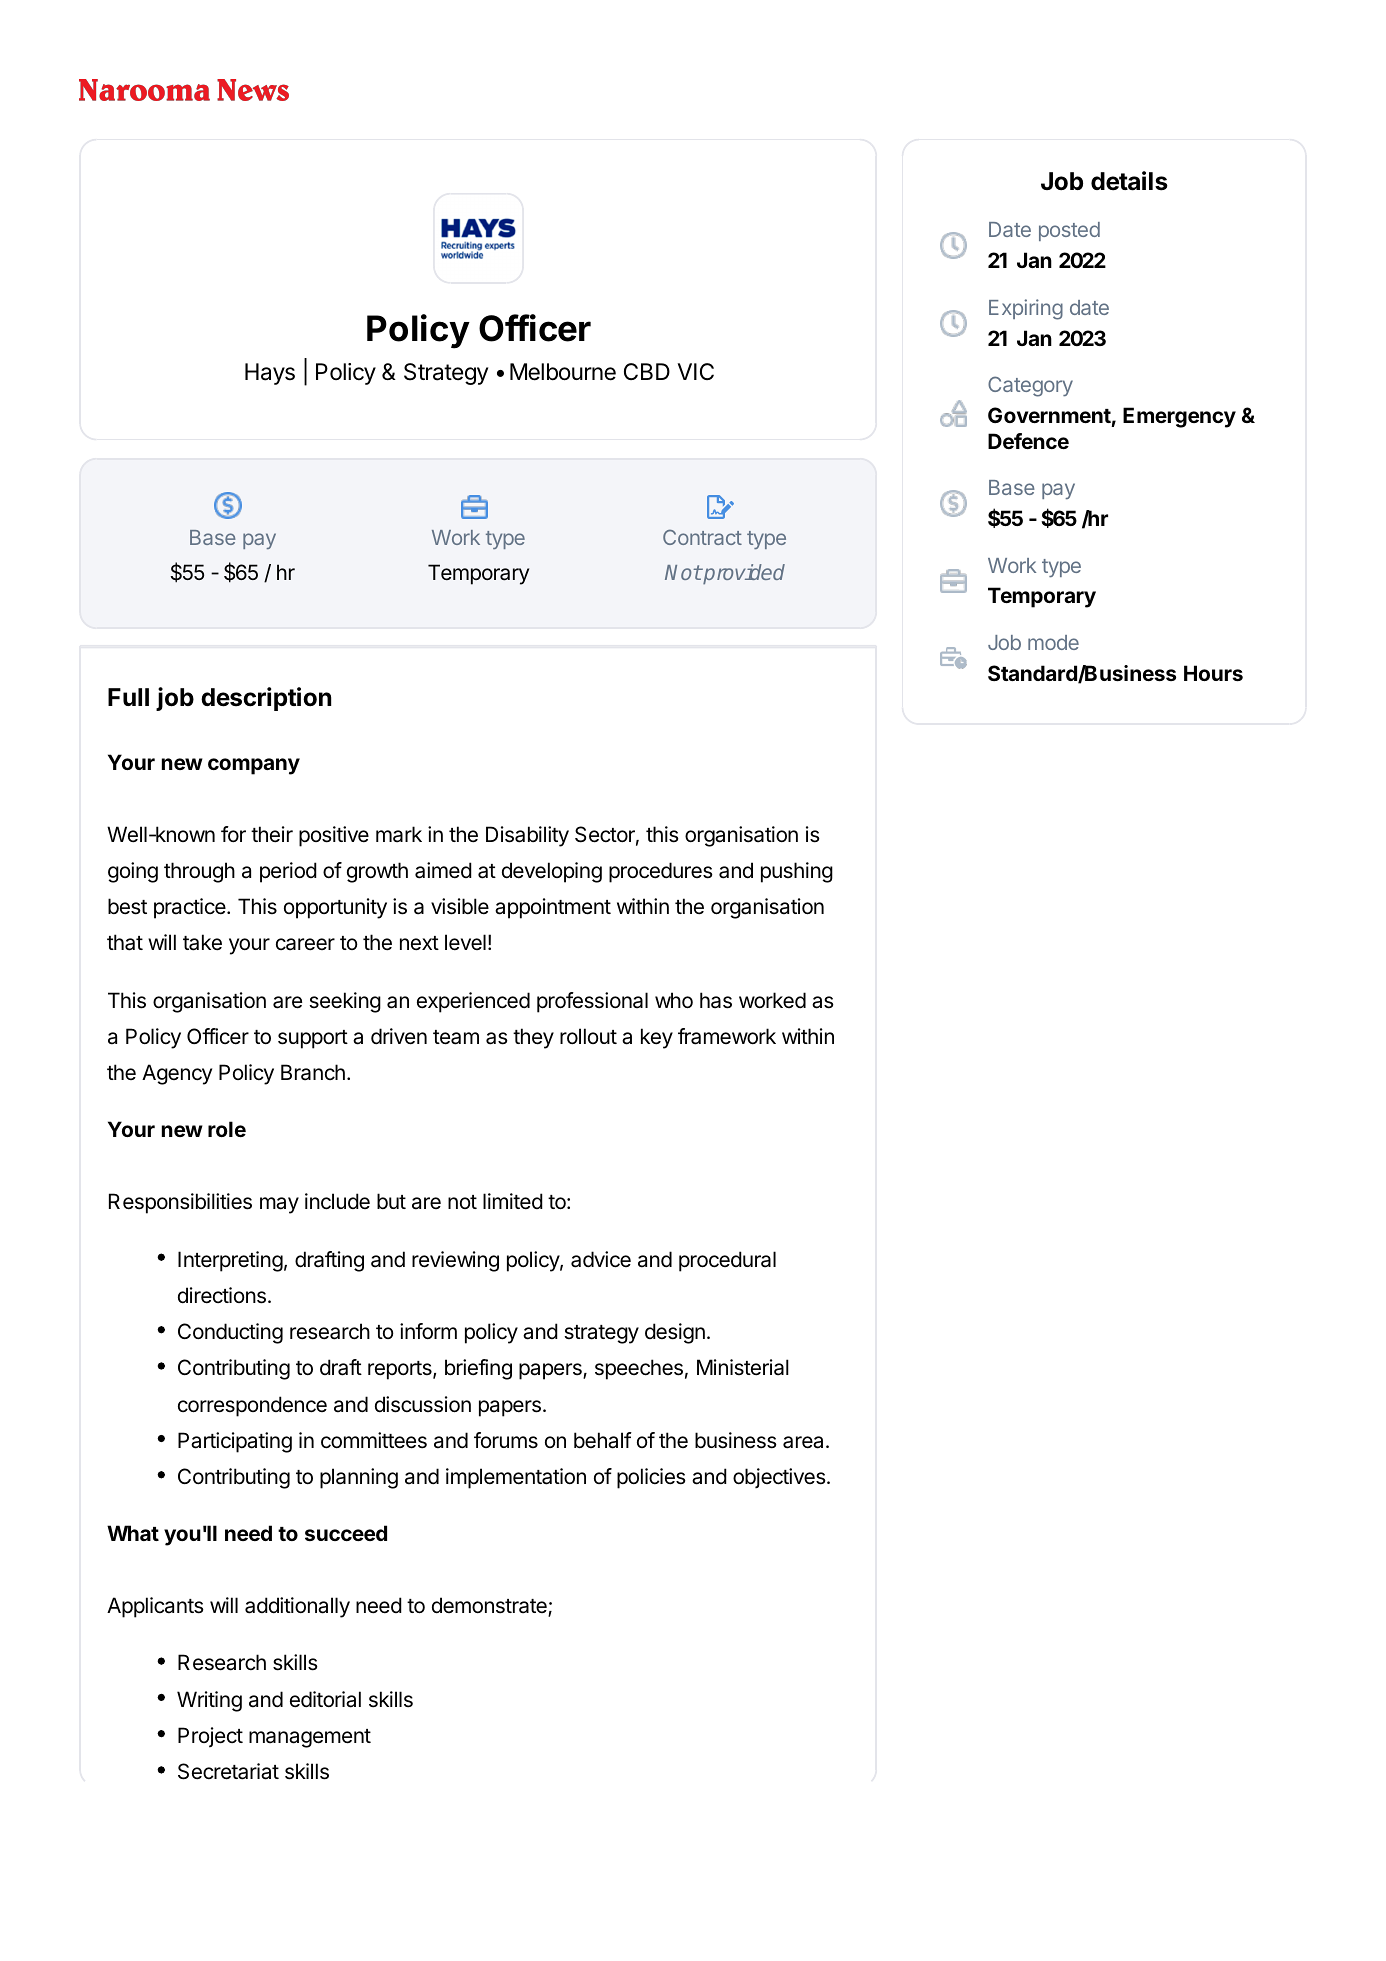 Image resolution: width=1386 pixels, height=1961 pixels. I want to click on Hays, so click(270, 374).
